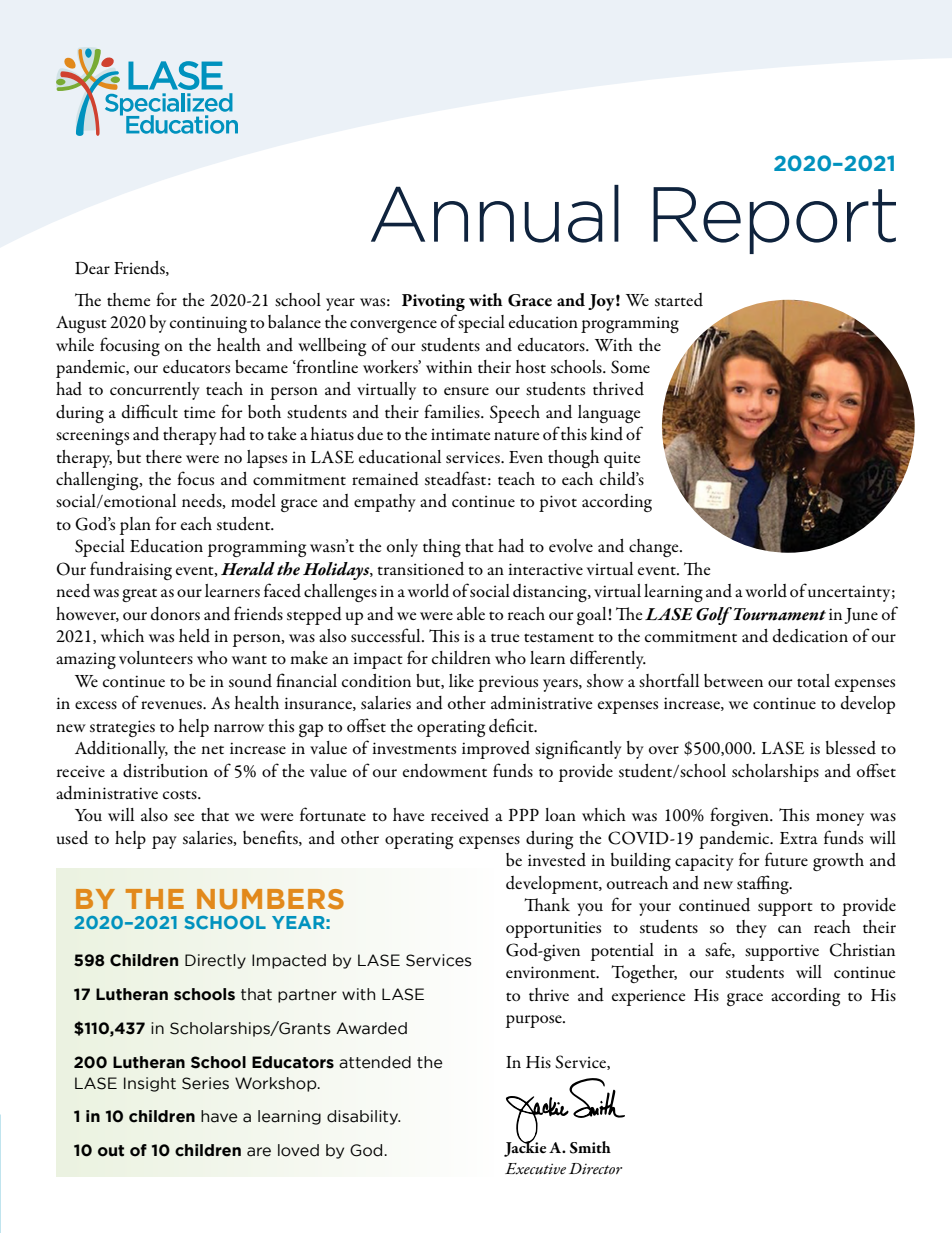 The width and height of the document is (952, 1233). Describe the element at coordinates (525, 1148) in the document. I see `Jackie` at that location.
